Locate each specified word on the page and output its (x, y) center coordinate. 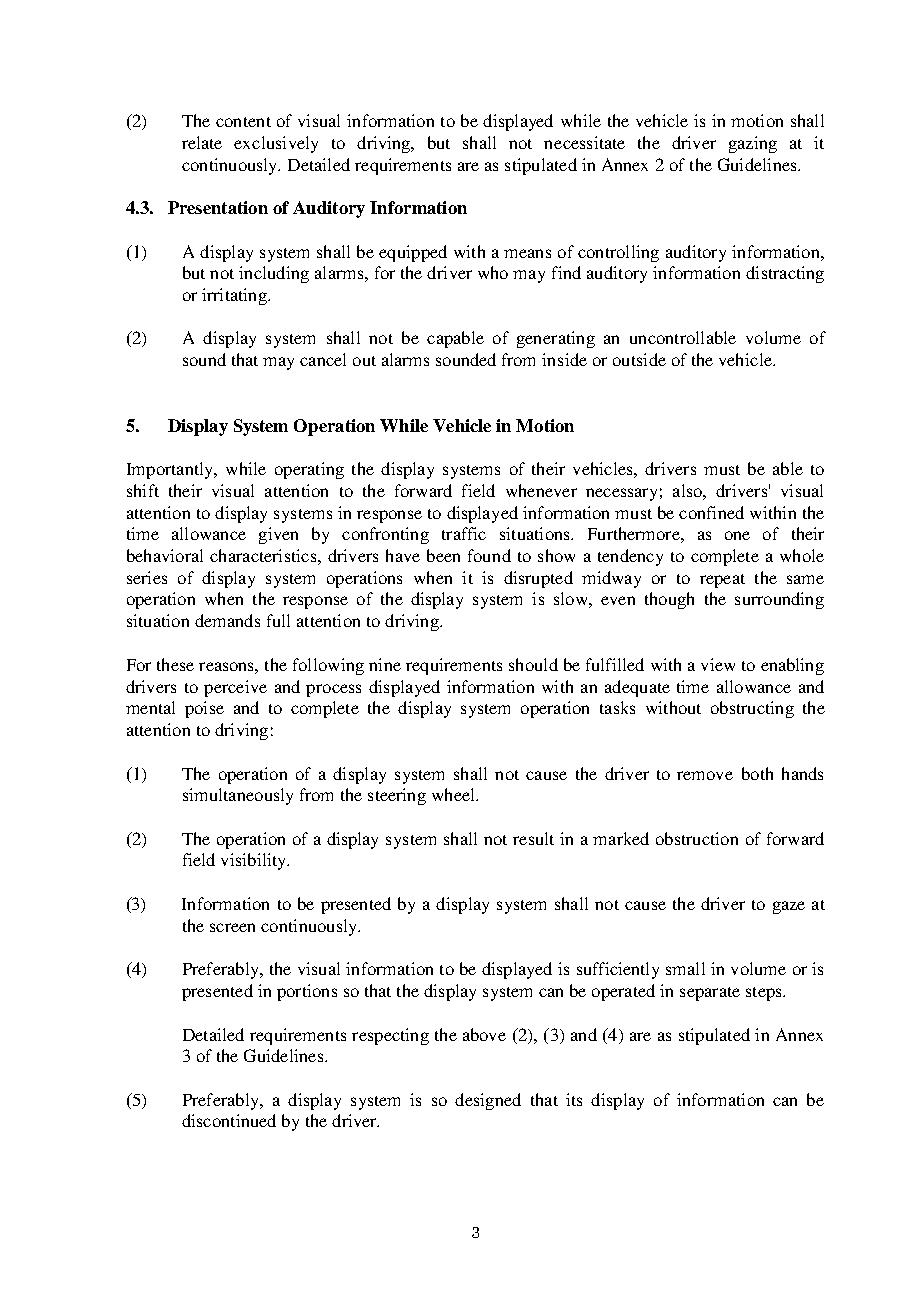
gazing (753, 144)
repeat (722, 581)
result (533, 838)
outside (639, 359)
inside (564, 359)
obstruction (697, 838)
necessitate (584, 142)
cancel (323, 359)
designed (488, 1101)
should (533, 664)
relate (202, 142)
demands (227, 620)
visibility (255, 861)
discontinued (229, 1120)
